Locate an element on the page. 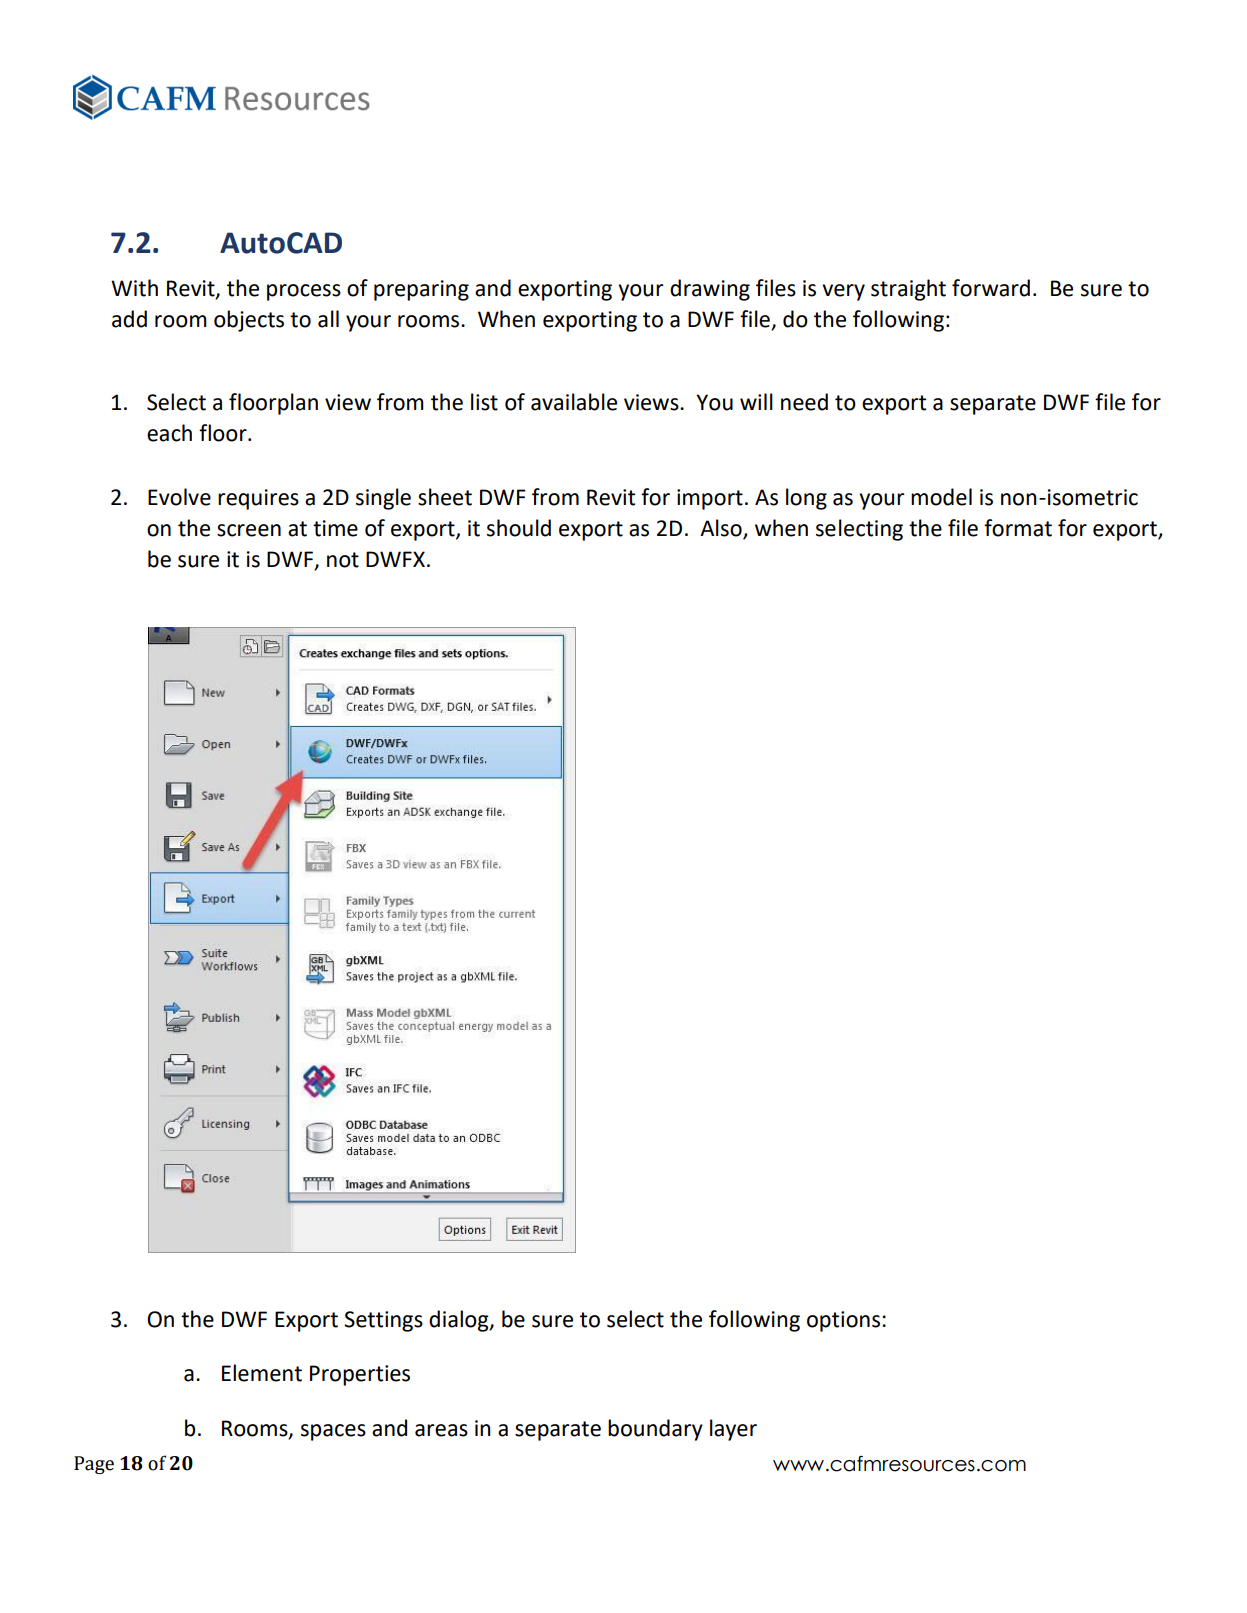 The height and width of the page is (1613, 1247). should is located at coordinates (519, 528).
